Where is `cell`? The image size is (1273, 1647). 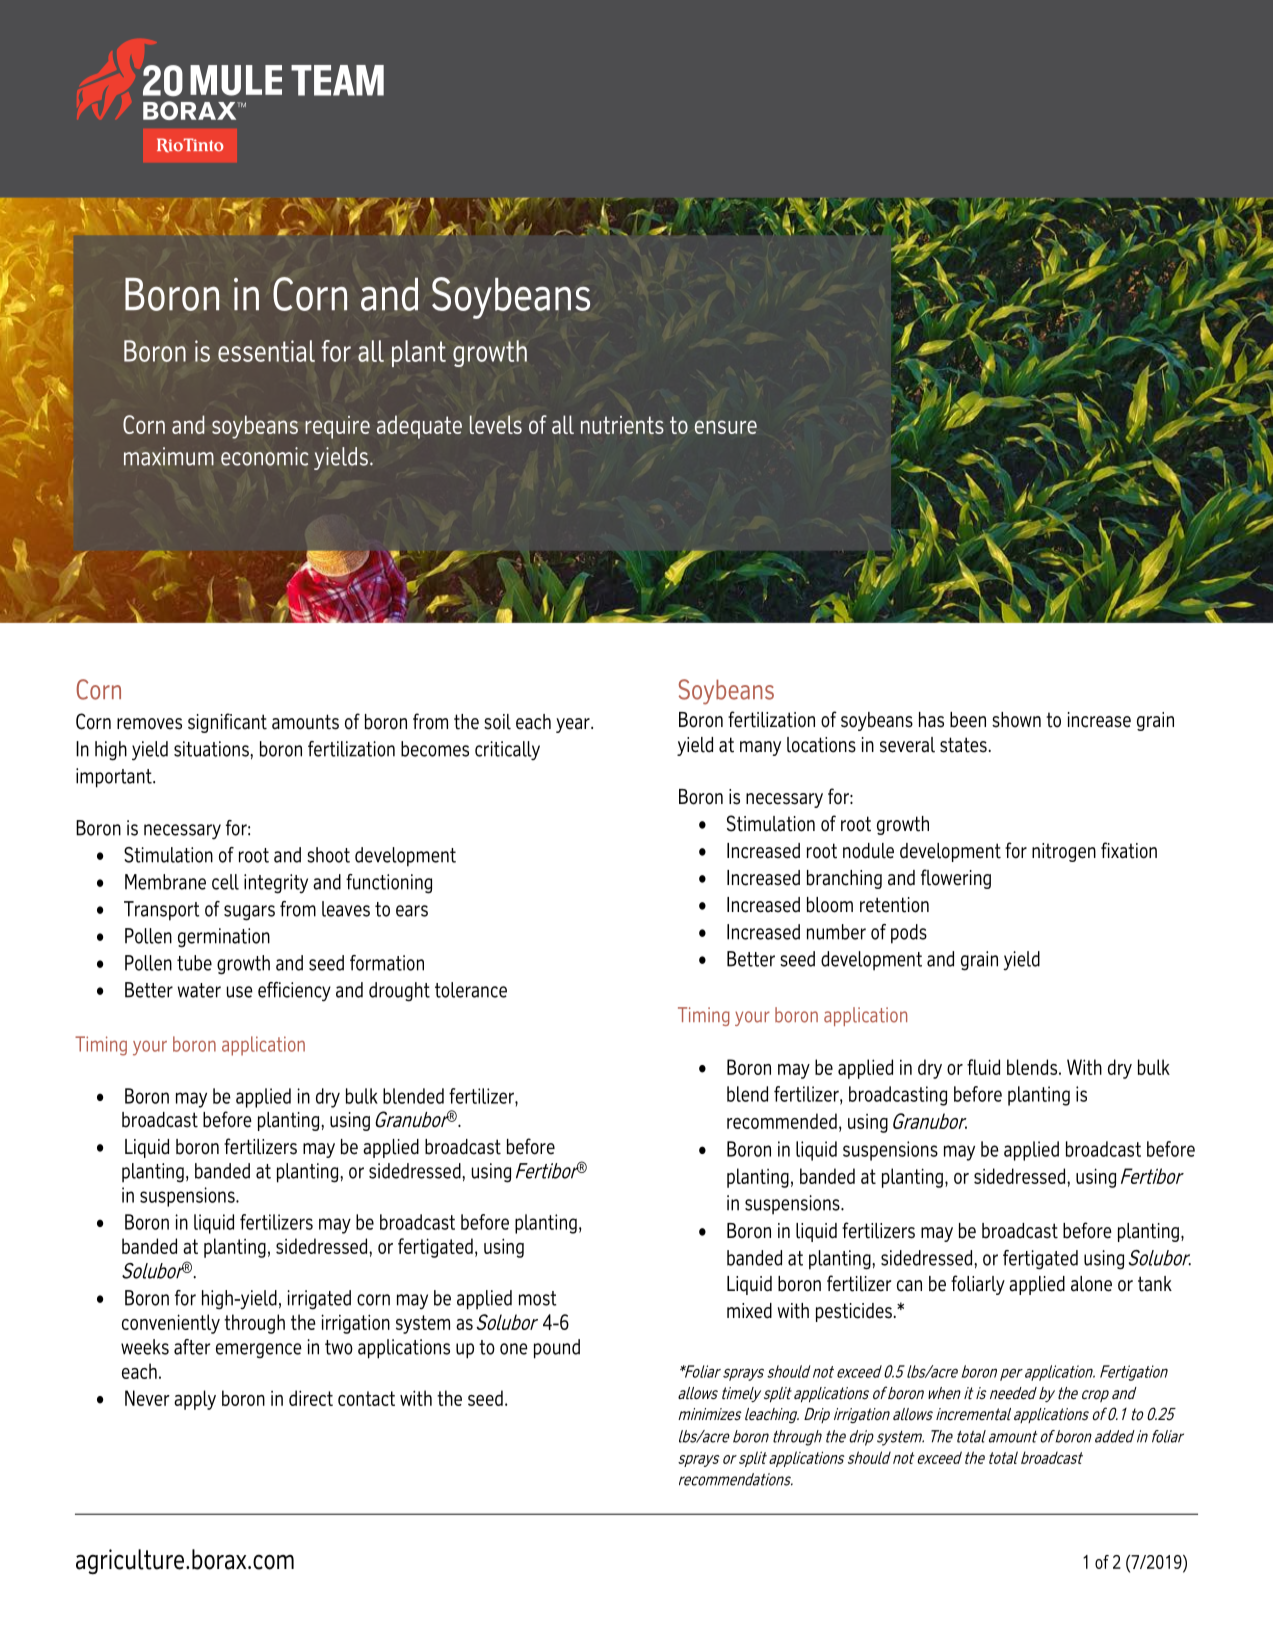 cell is located at coordinates (225, 882).
